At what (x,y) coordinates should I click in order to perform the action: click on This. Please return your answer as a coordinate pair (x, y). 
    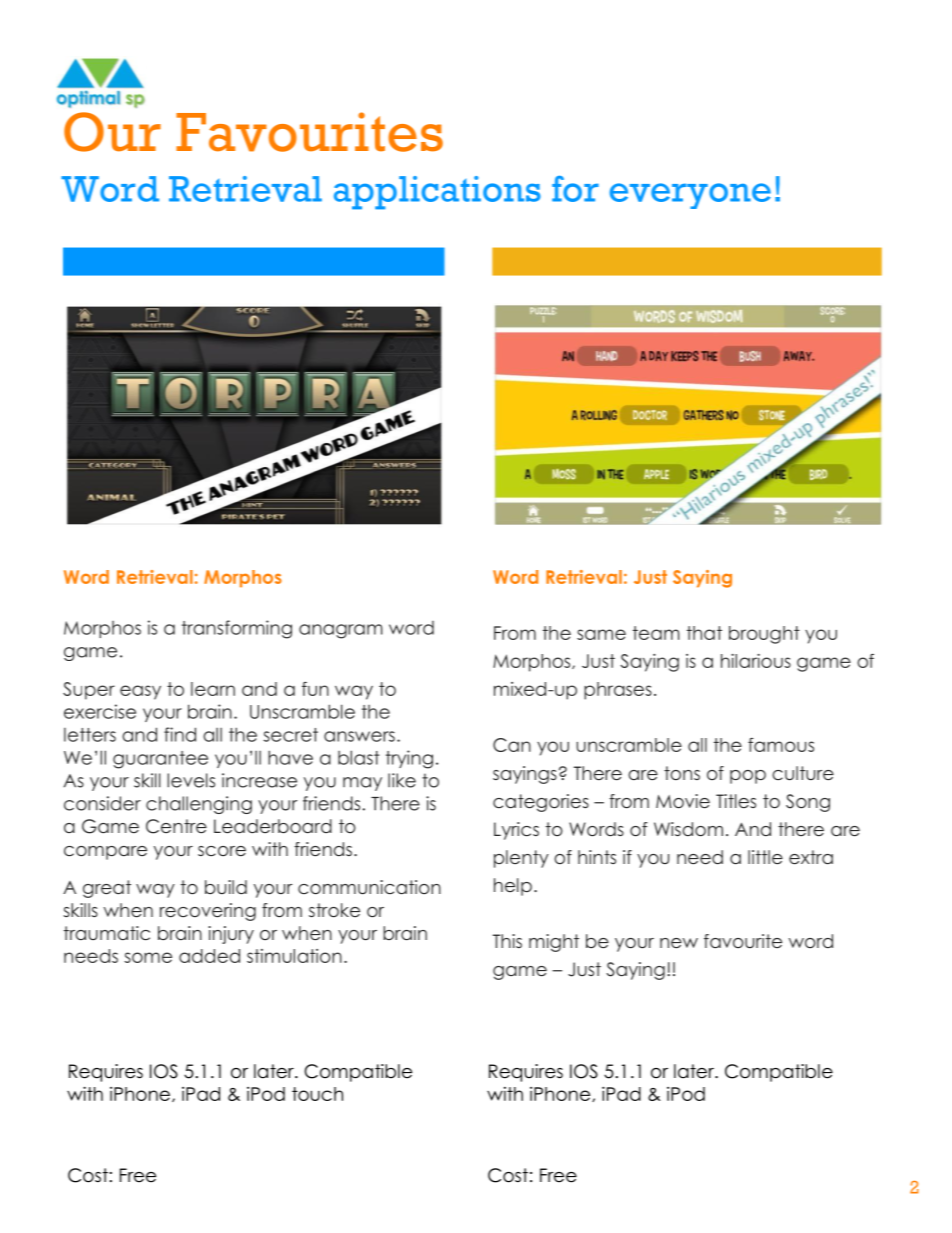
    Looking at the image, I should click on (507, 941).
